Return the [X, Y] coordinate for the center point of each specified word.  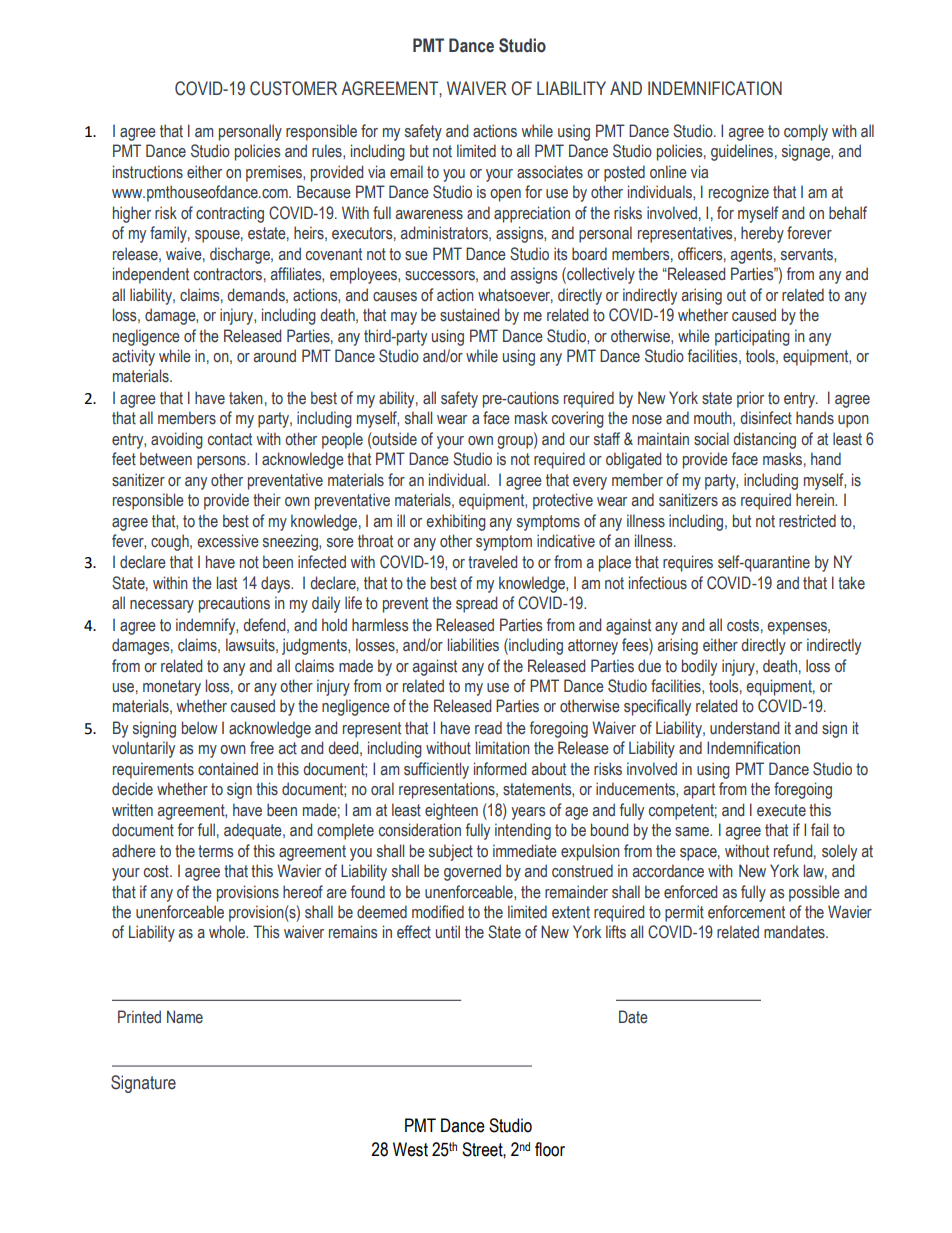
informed [500, 769]
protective [563, 501]
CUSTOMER [293, 88]
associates [550, 172]
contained [228, 769]
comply [806, 132]
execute [781, 810]
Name [185, 1017]
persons [222, 462]
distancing [764, 440]
